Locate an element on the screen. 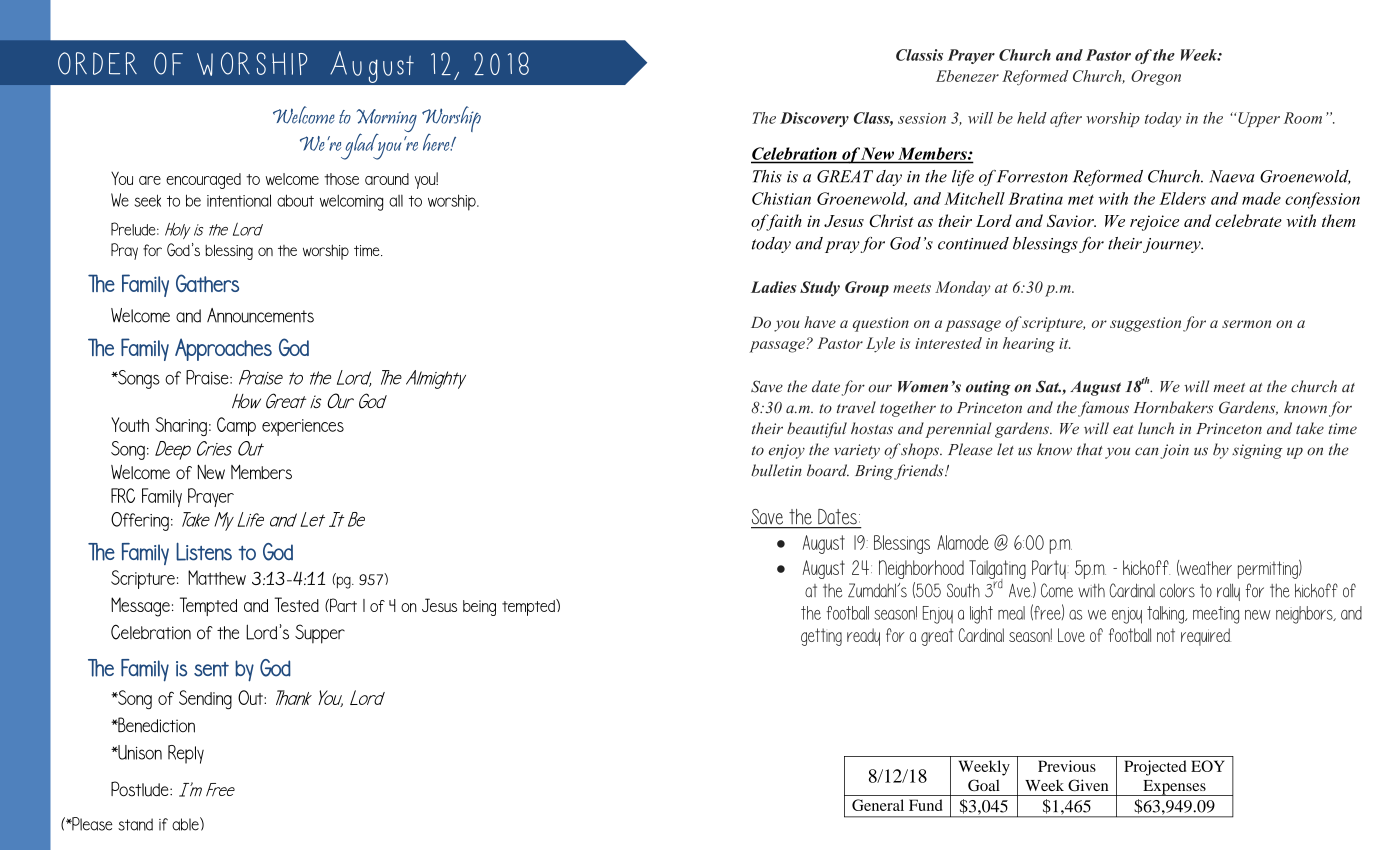 The height and width of the screenshot is (850, 1400). Discovery is located at coordinates (814, 119).
